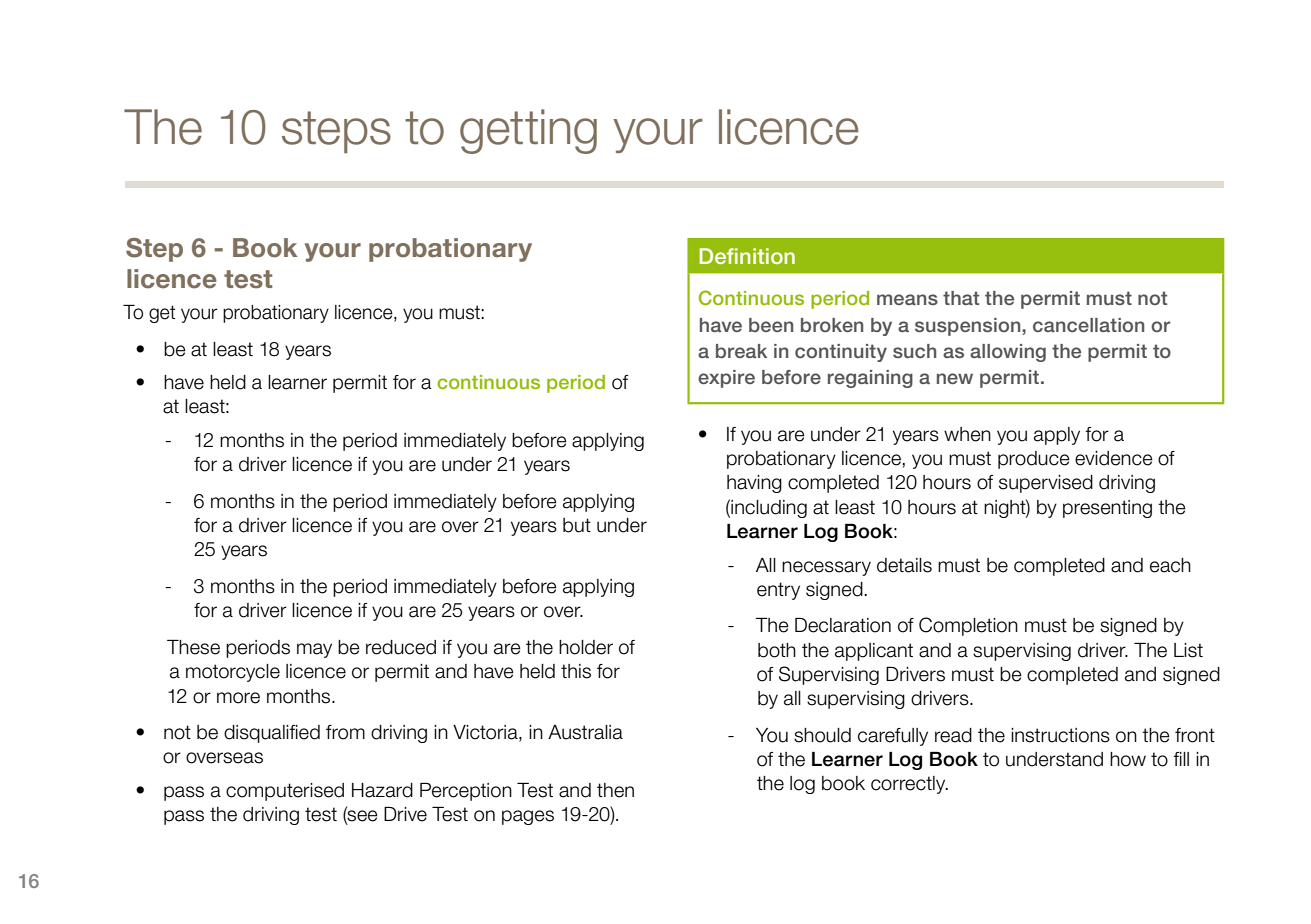  What do you see at coordinates (754, 484) in the image?
I see `having` at bounding box center [754, 484].
